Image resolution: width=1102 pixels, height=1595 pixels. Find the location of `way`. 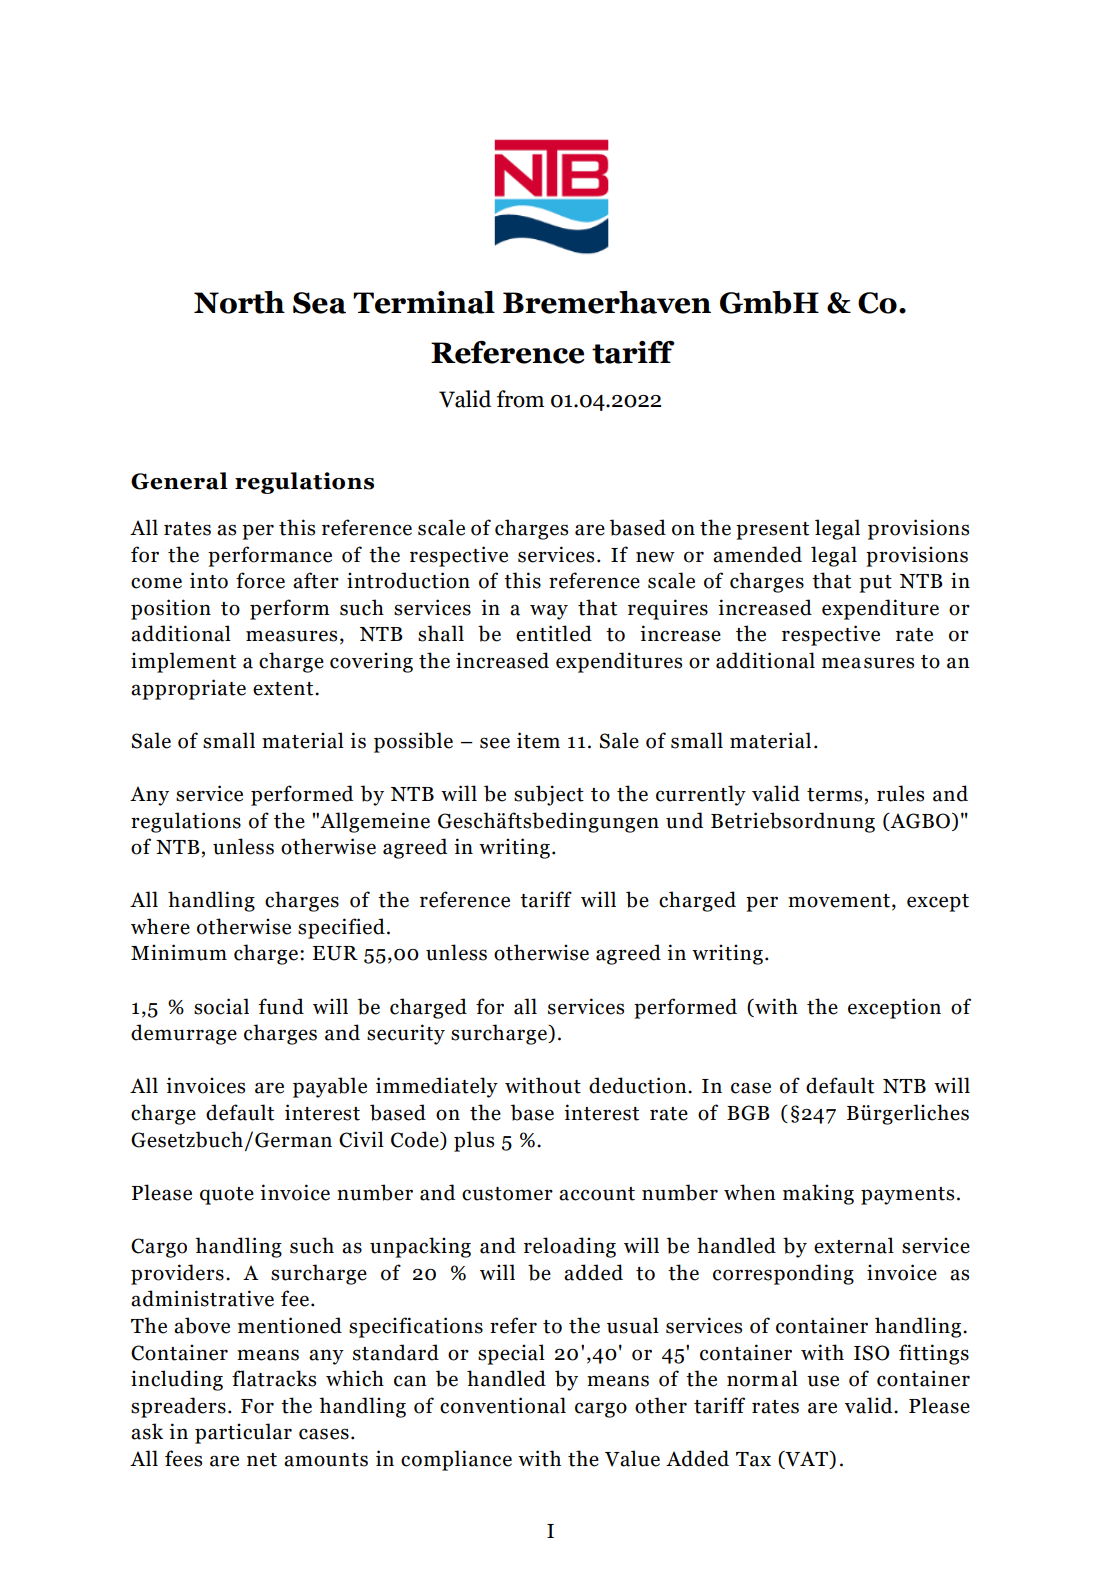

way is located at coordinates (549, 612).
